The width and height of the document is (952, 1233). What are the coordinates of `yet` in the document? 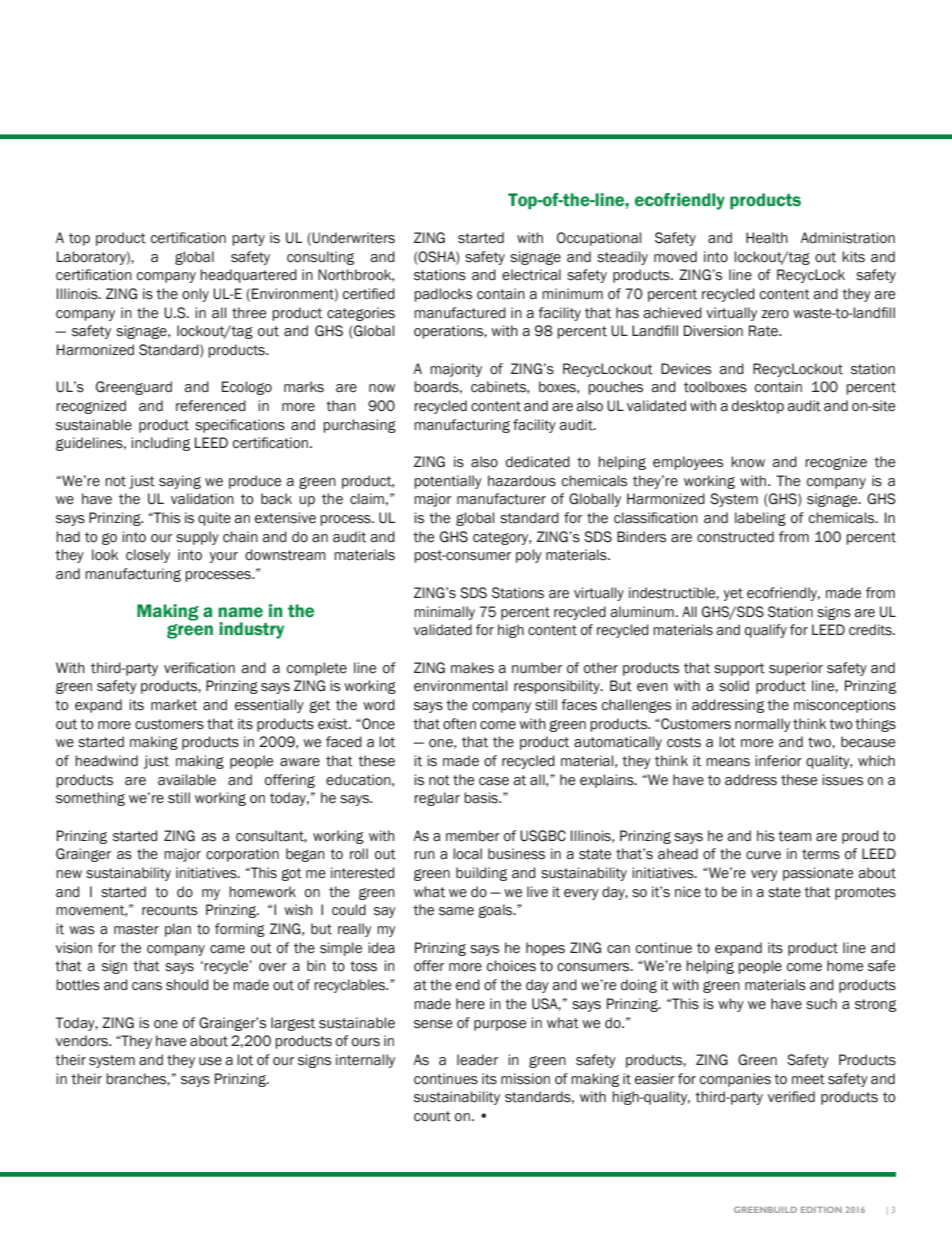 It's located at (733, 594).
